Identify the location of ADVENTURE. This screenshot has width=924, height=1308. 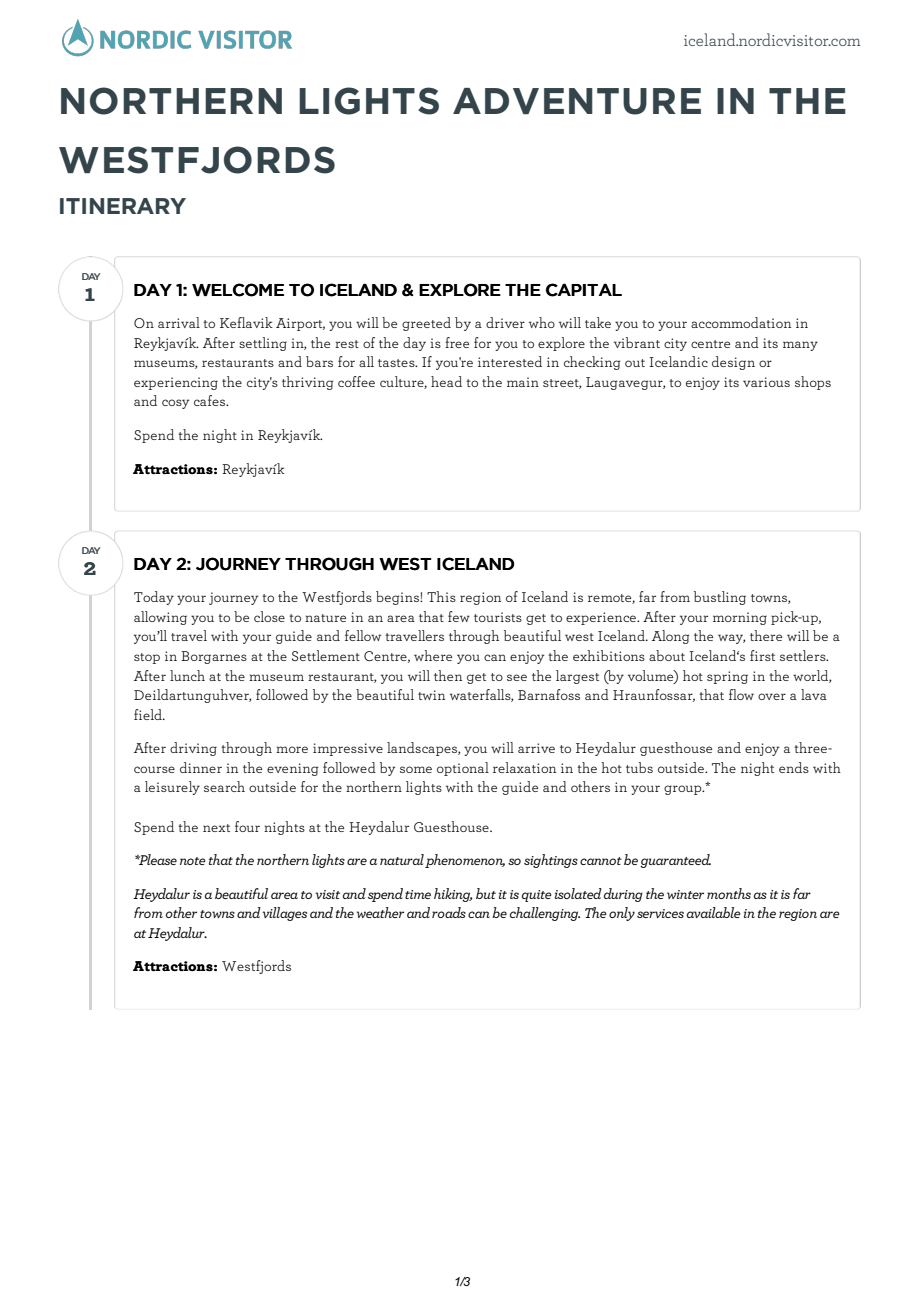
(577, 101).
